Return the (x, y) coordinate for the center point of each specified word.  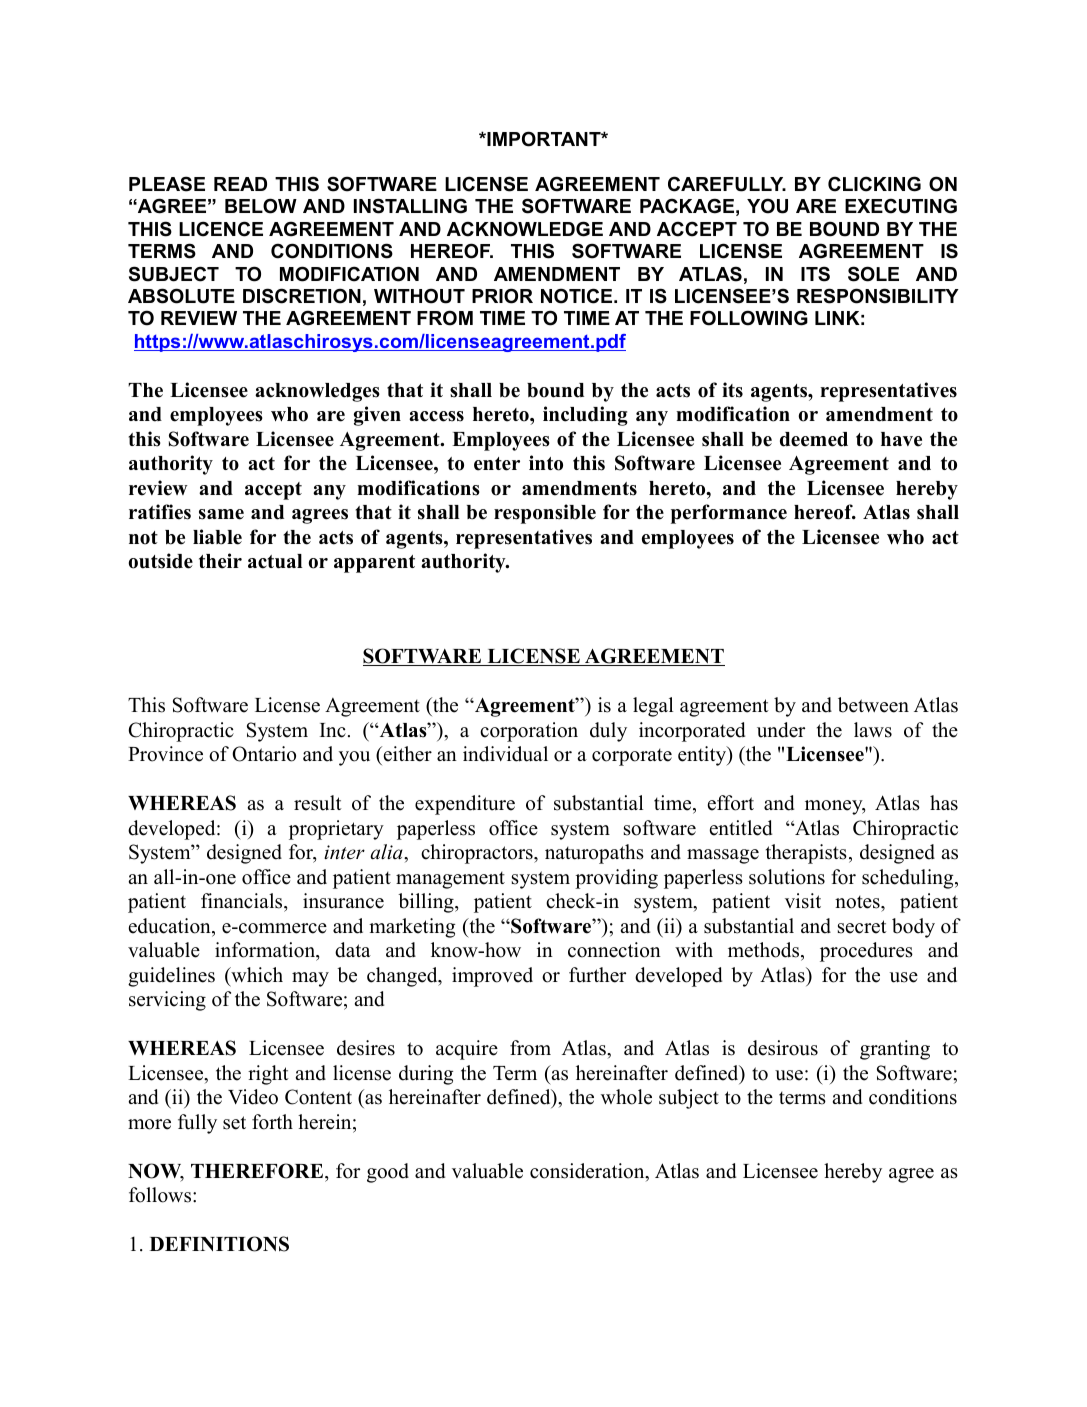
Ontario (264, 754)
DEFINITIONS (219, 1244)
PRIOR (502, 296)
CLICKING (874, 184)
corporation (529, 732)
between (873, 705)
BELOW (261, 206)
